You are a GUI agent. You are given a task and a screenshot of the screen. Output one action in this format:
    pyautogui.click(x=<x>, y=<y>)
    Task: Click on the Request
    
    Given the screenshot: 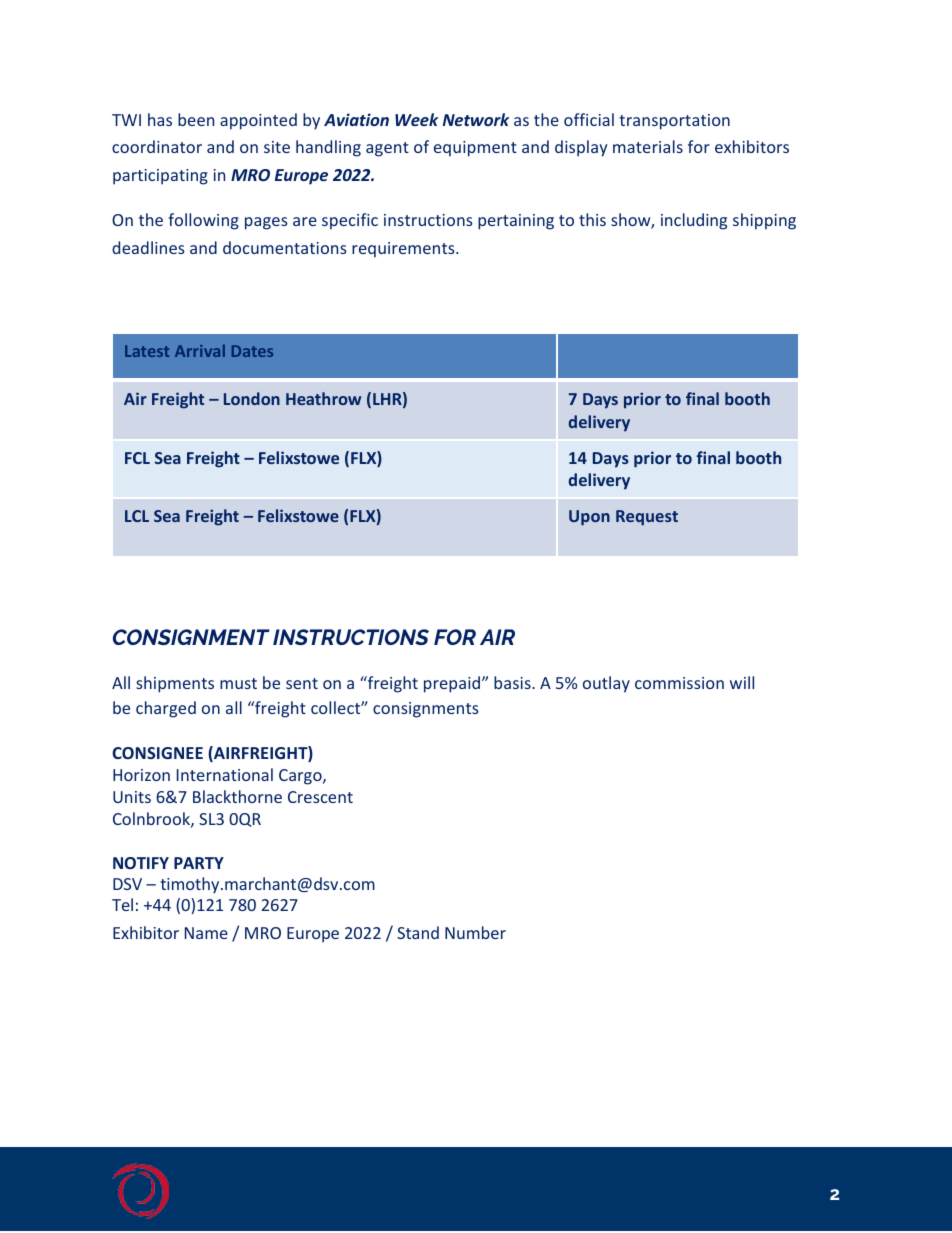 What is the action you would take?
    pyautogui.click(x=647, y=518)
